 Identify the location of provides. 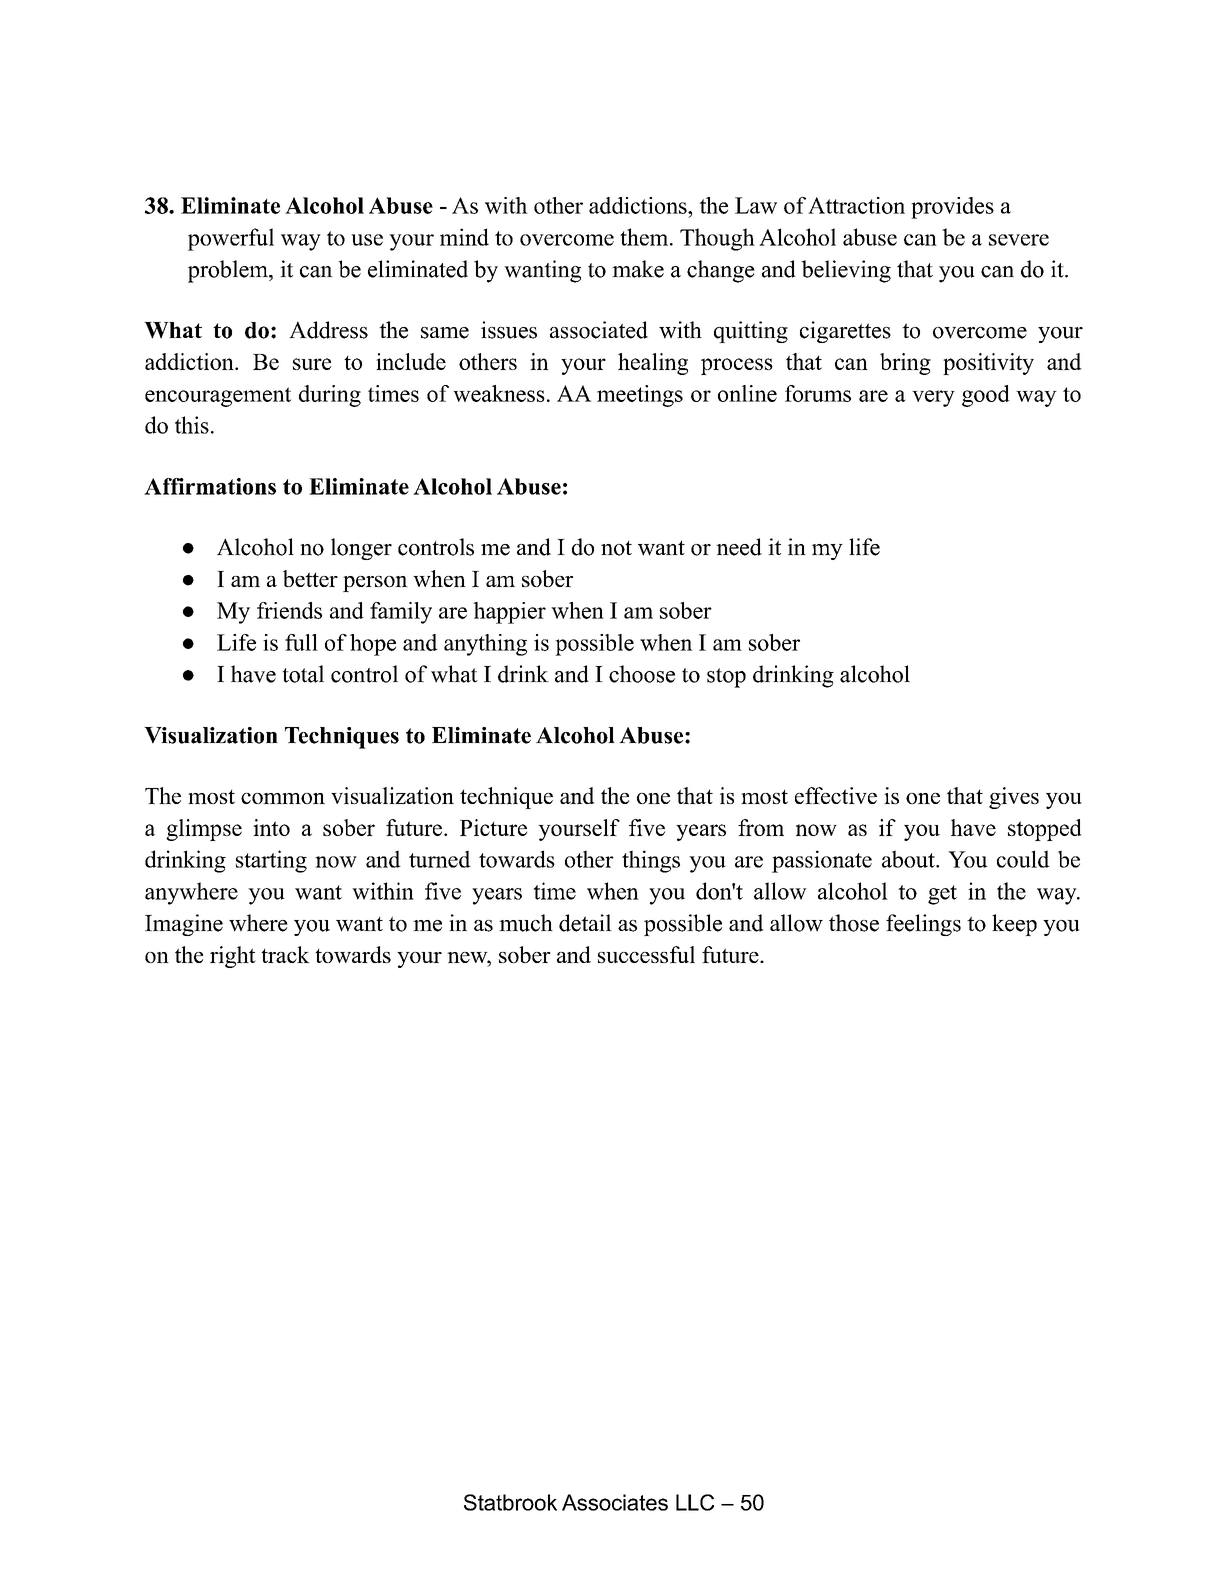
(952, 208).
